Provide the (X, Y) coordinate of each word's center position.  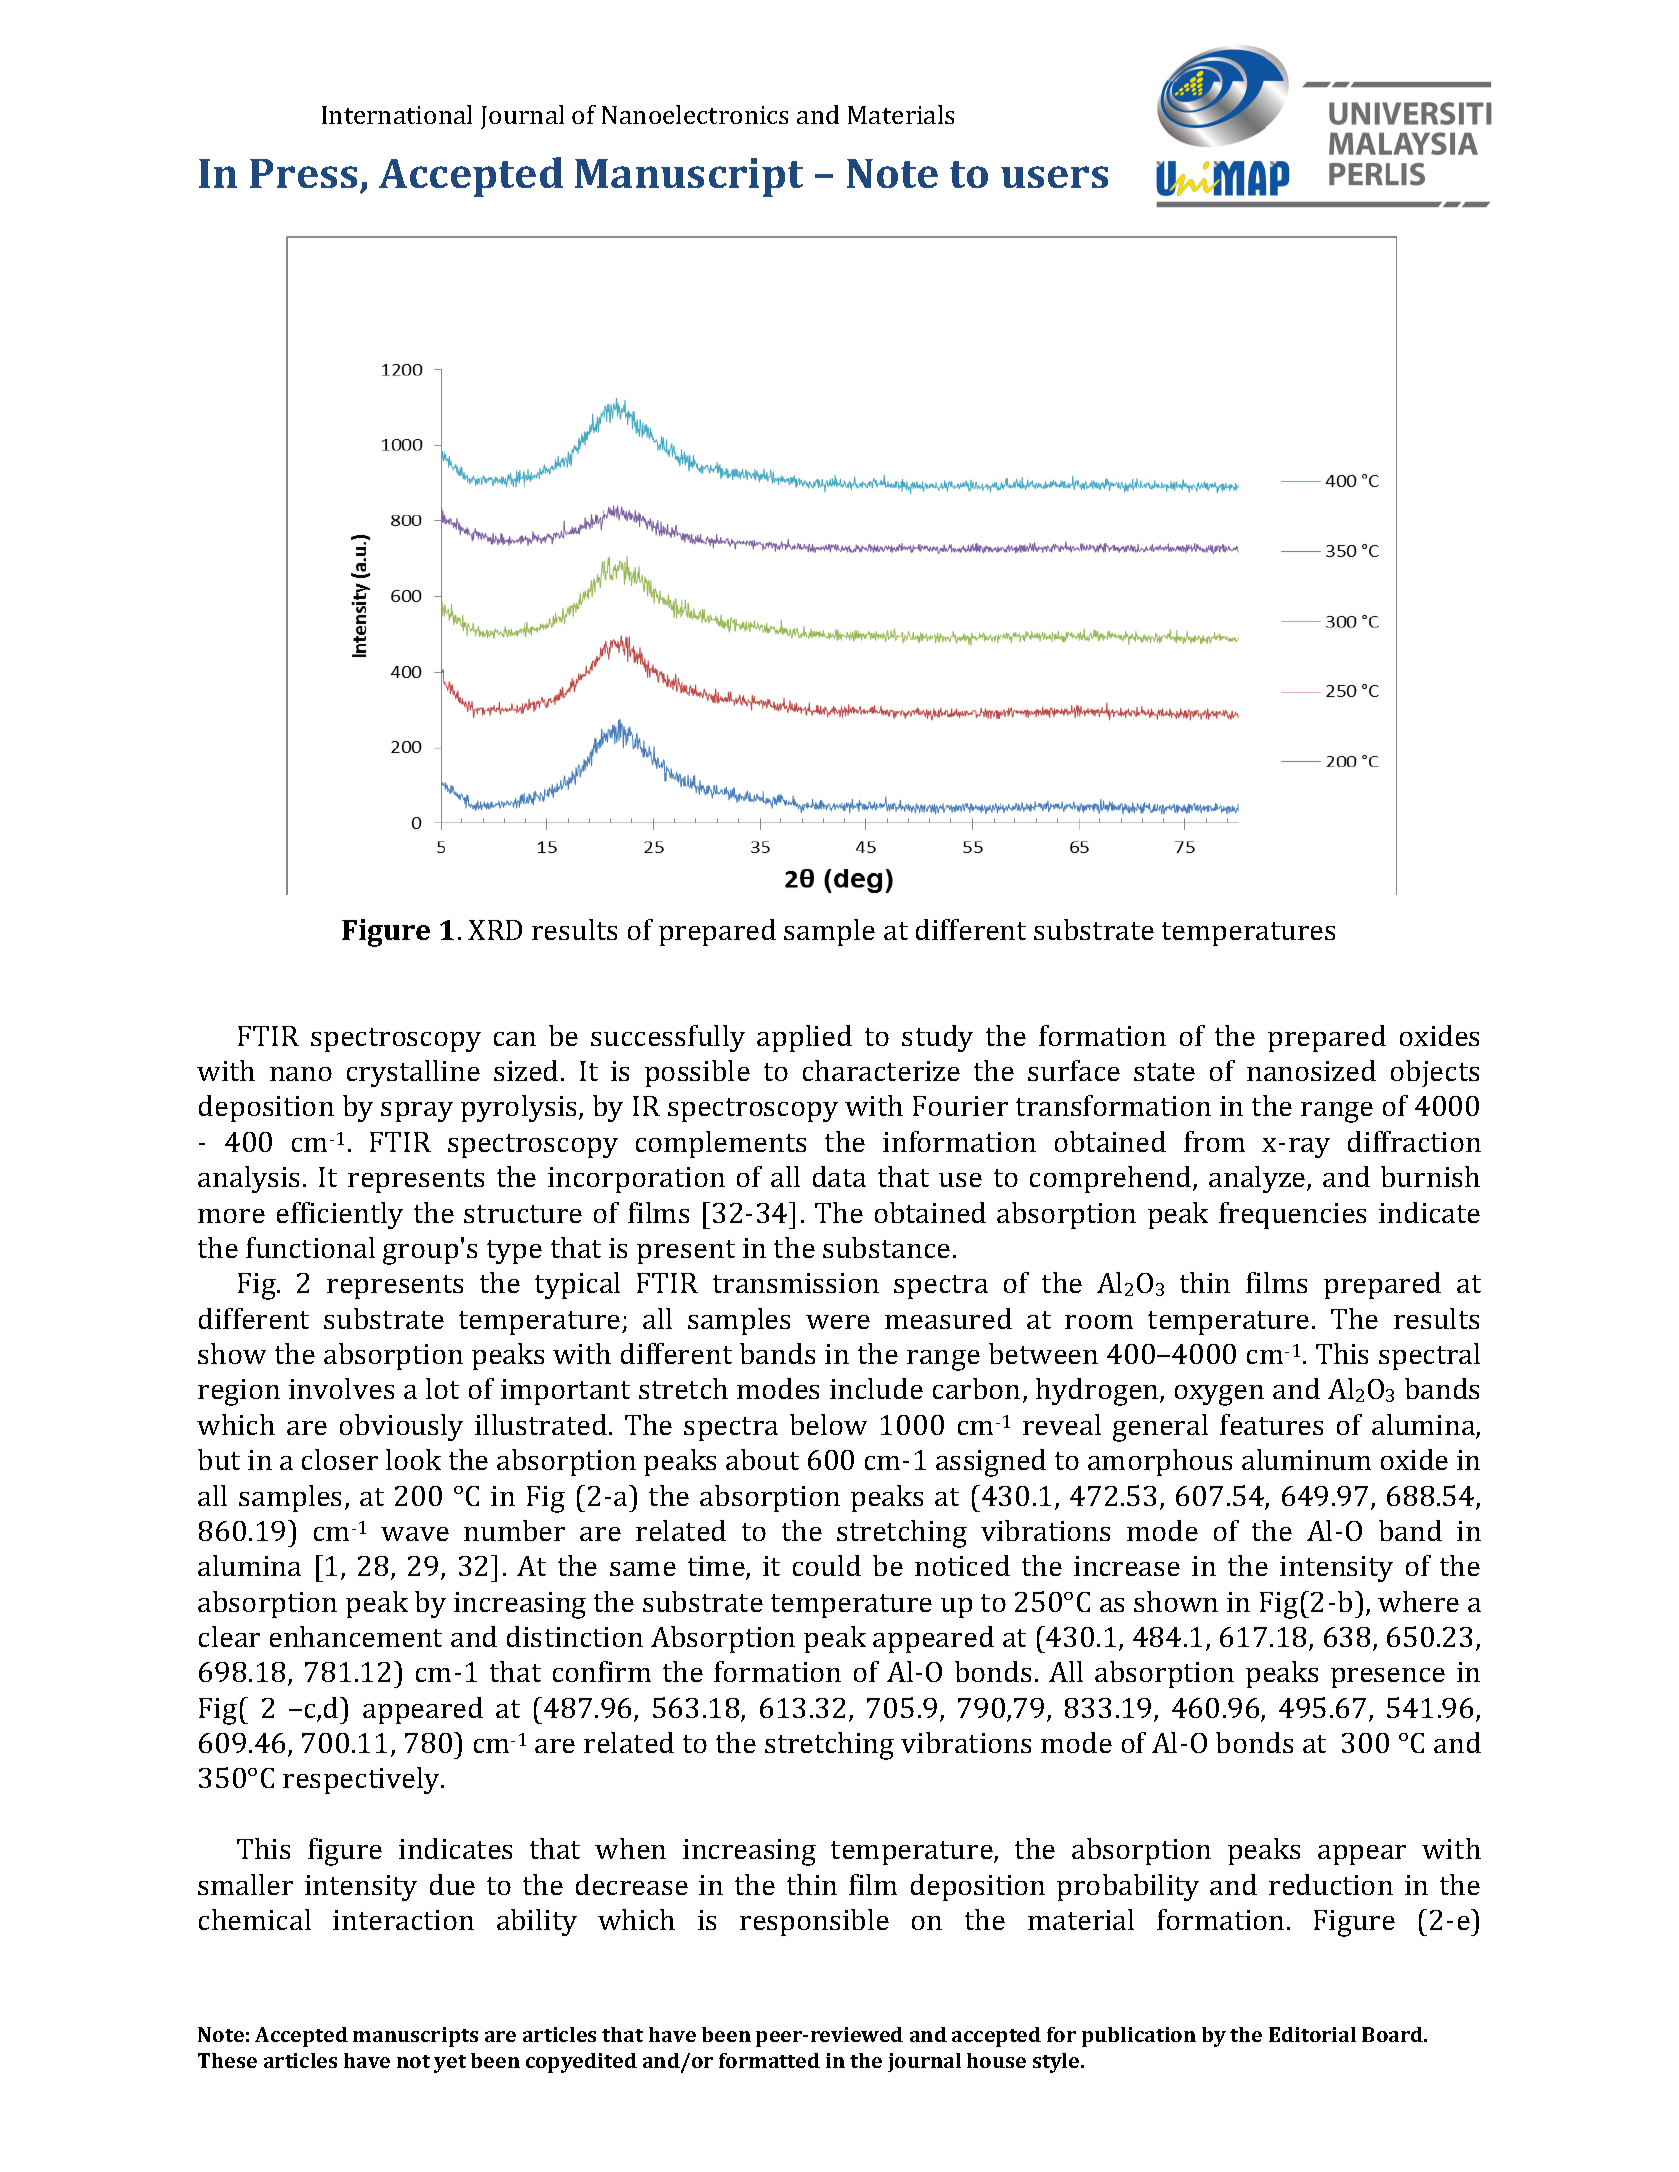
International (397, 114)
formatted (769, 2060)
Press (303, 173)
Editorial (1312, 2034)
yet (450, 2064)
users (1054, 177)
